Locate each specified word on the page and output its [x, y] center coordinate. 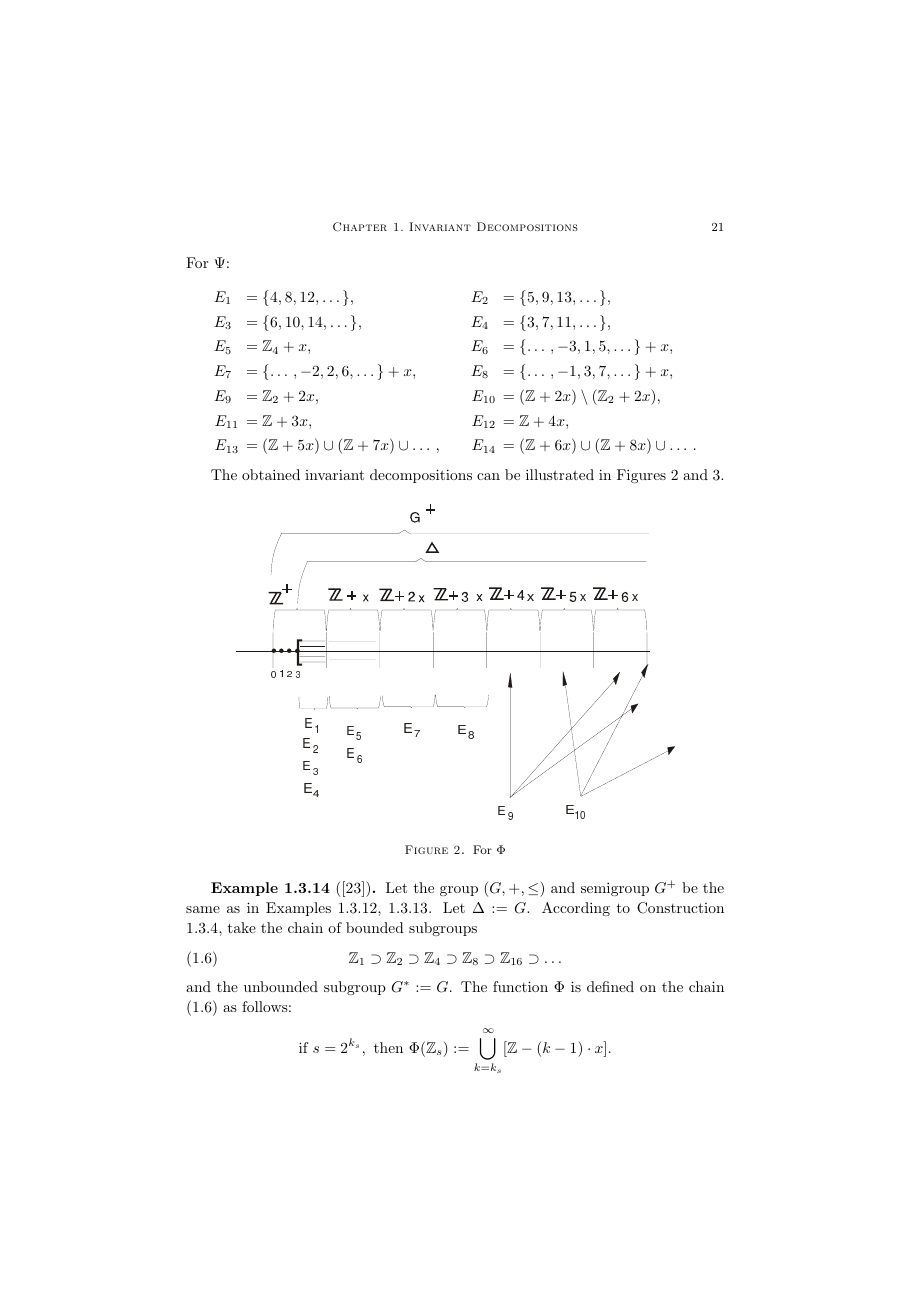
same [203, 909]
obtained [271, 474]
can [488, 476]
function [520, 986]
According [576, 909]
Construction [680, 908]
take [242, 927]
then [388, 1047]
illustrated [560, 474]
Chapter [360, 227]
